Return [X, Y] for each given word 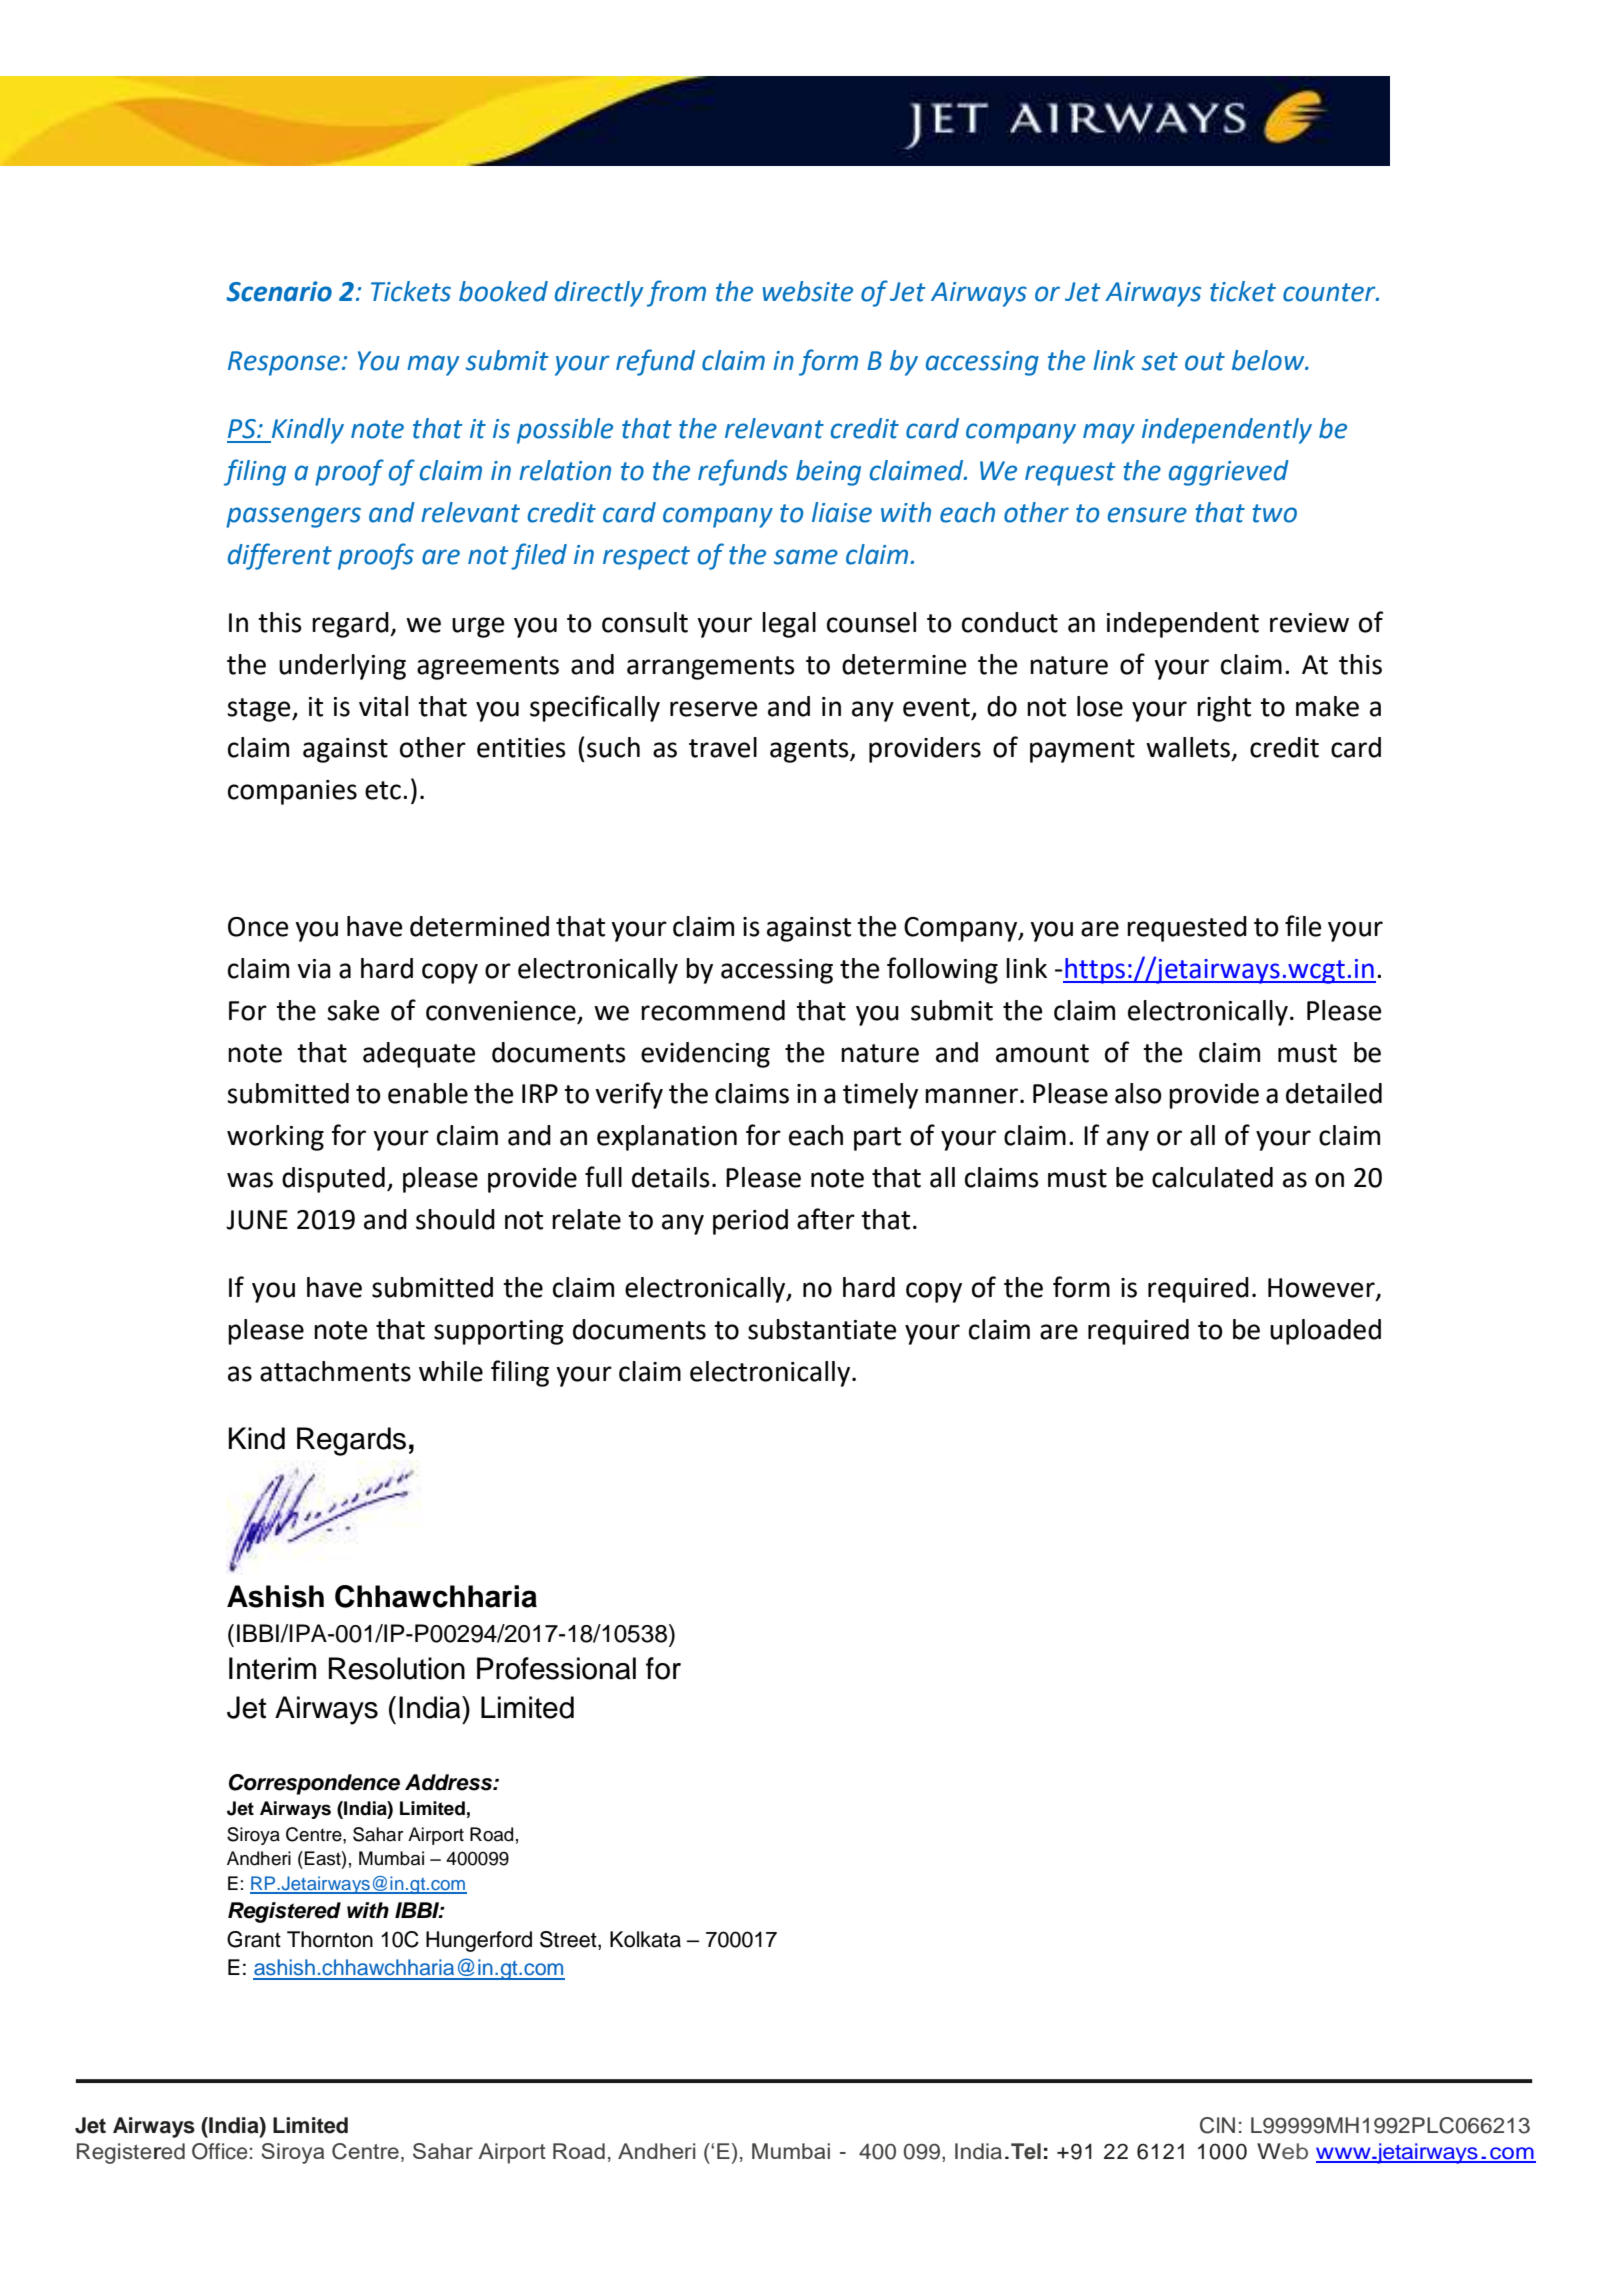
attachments [335, 1371]
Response [284, 363]
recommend [713, 1010]
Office [219, 2151]
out [1205, 361]
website [808, 291]
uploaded [1325, 1332]
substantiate [822, 1329]
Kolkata [645, 1939]
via [314, 969]
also [1138, 1093]
